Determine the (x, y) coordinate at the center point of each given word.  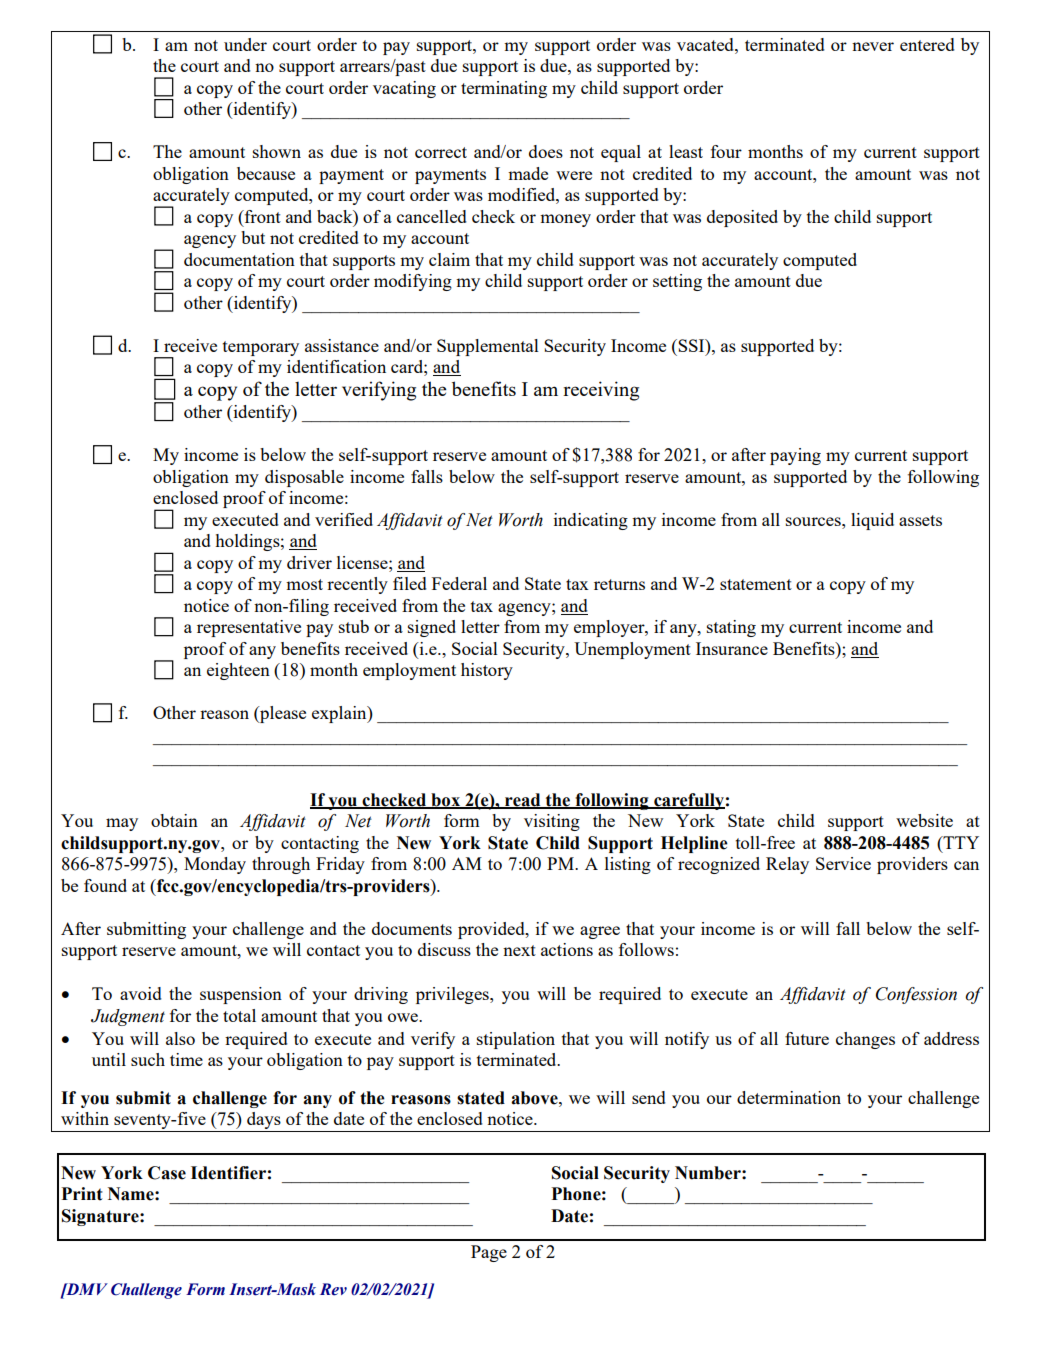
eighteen (238, 671)
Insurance (732, 648)
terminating (504, 89)
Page (489, 1253)
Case (167, 1173)
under (245, 44)
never (873, 46)
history (487, 671)
